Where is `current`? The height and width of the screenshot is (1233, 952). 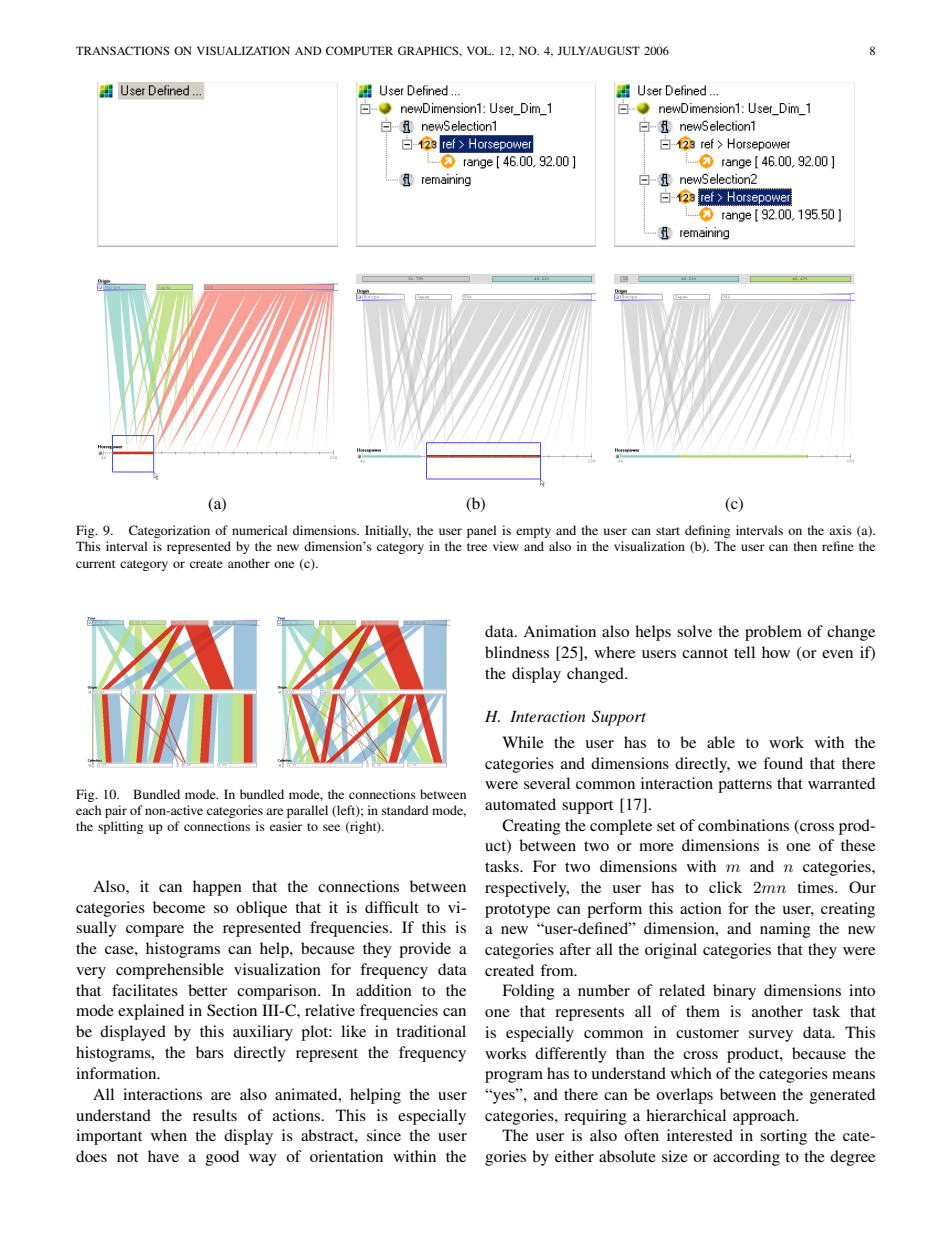 current is located at coordinates (96, 564).
